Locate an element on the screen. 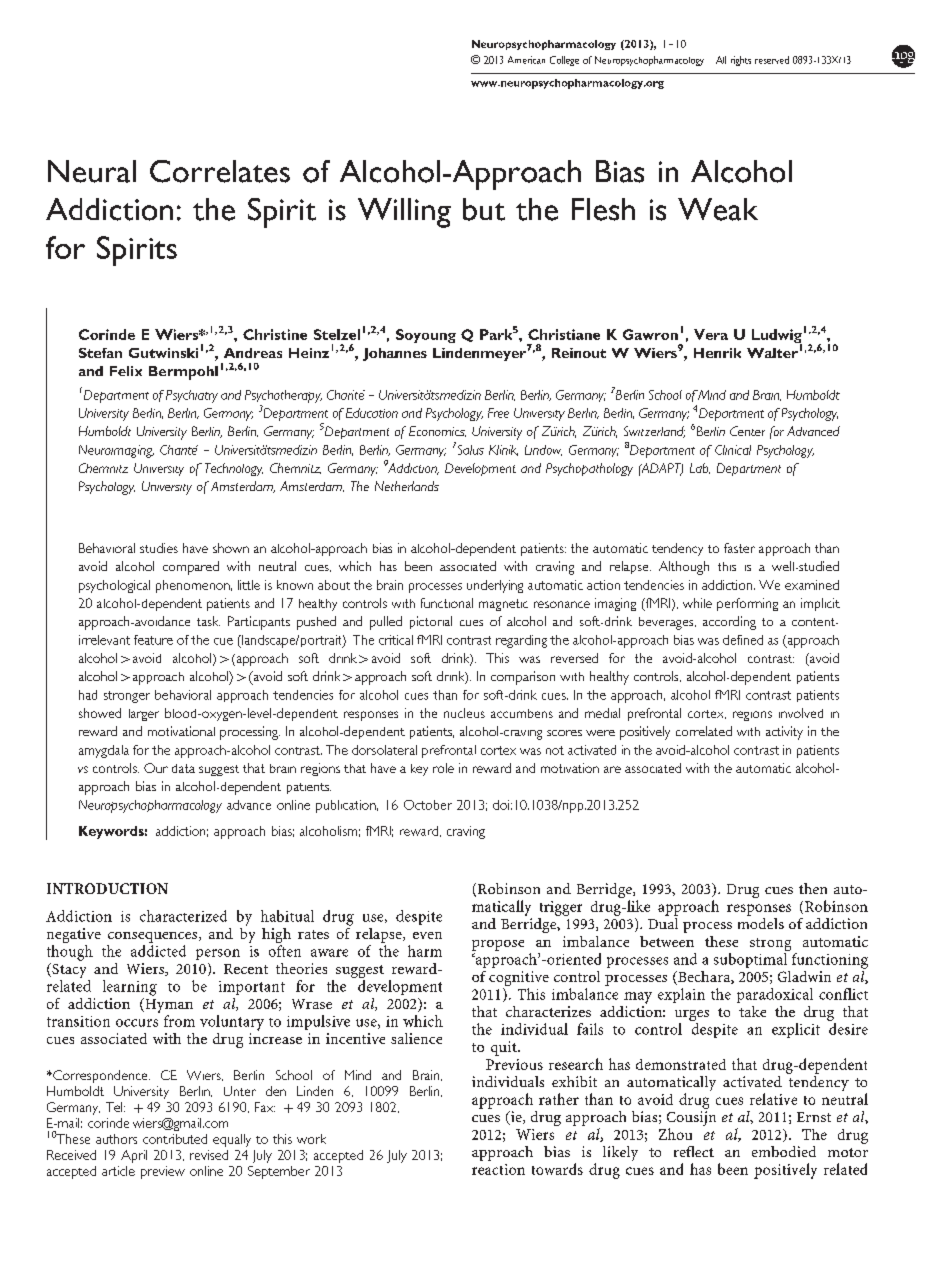 The image size is (952, 1270). rights is located at coordinates (741, 61).
